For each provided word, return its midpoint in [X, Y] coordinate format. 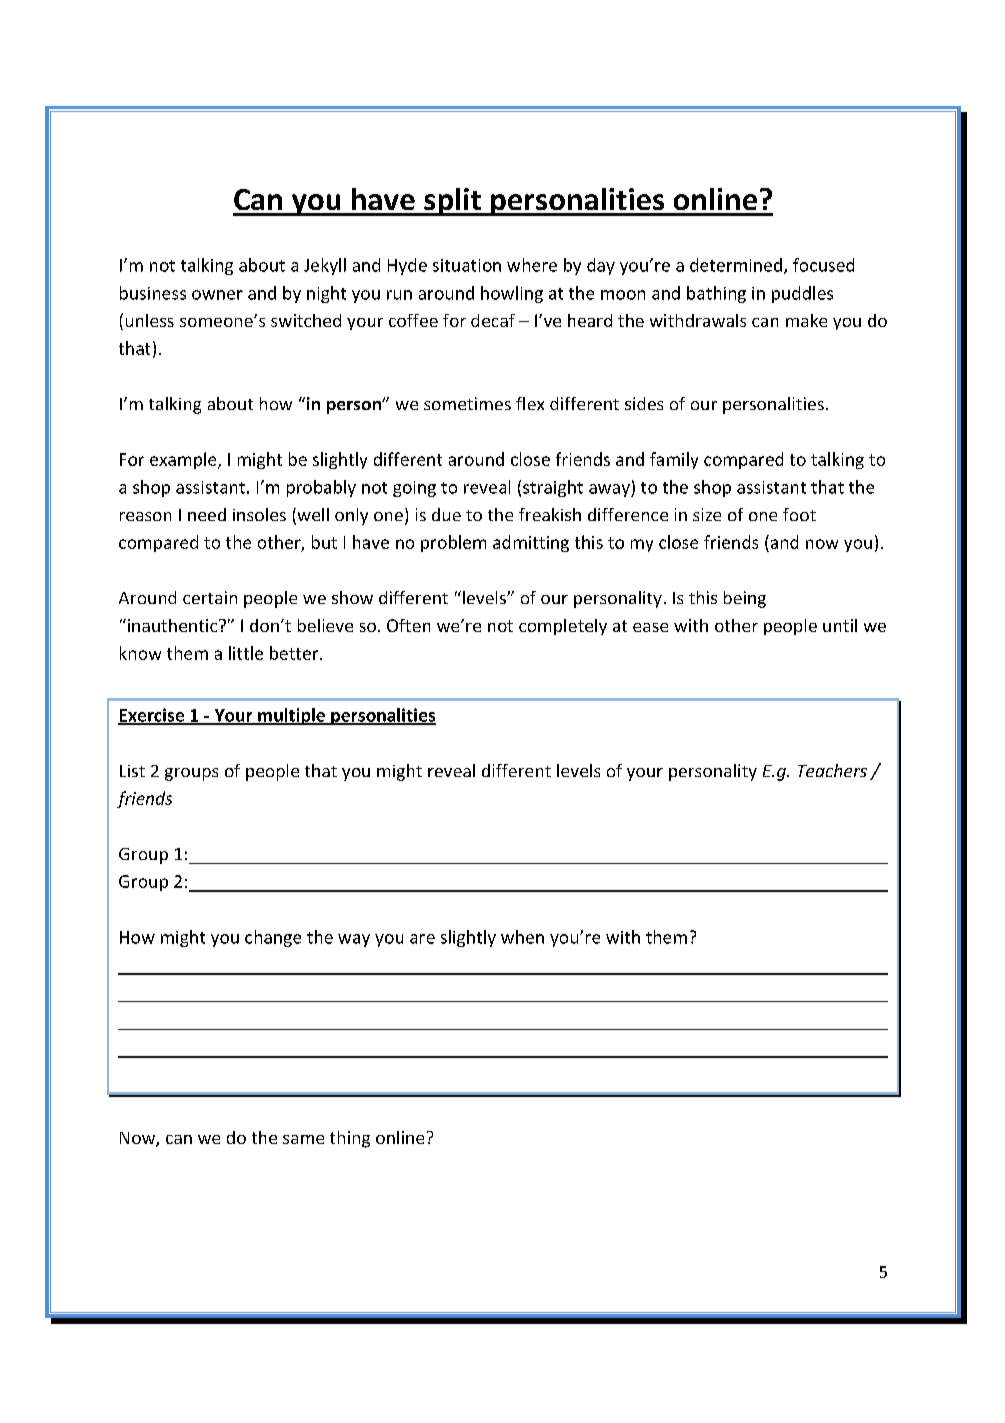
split [452, 202]
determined [736, 265]
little [246, 653]
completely [563, 627]
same [303, 1139]
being [745, 599]
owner [217, 295]
